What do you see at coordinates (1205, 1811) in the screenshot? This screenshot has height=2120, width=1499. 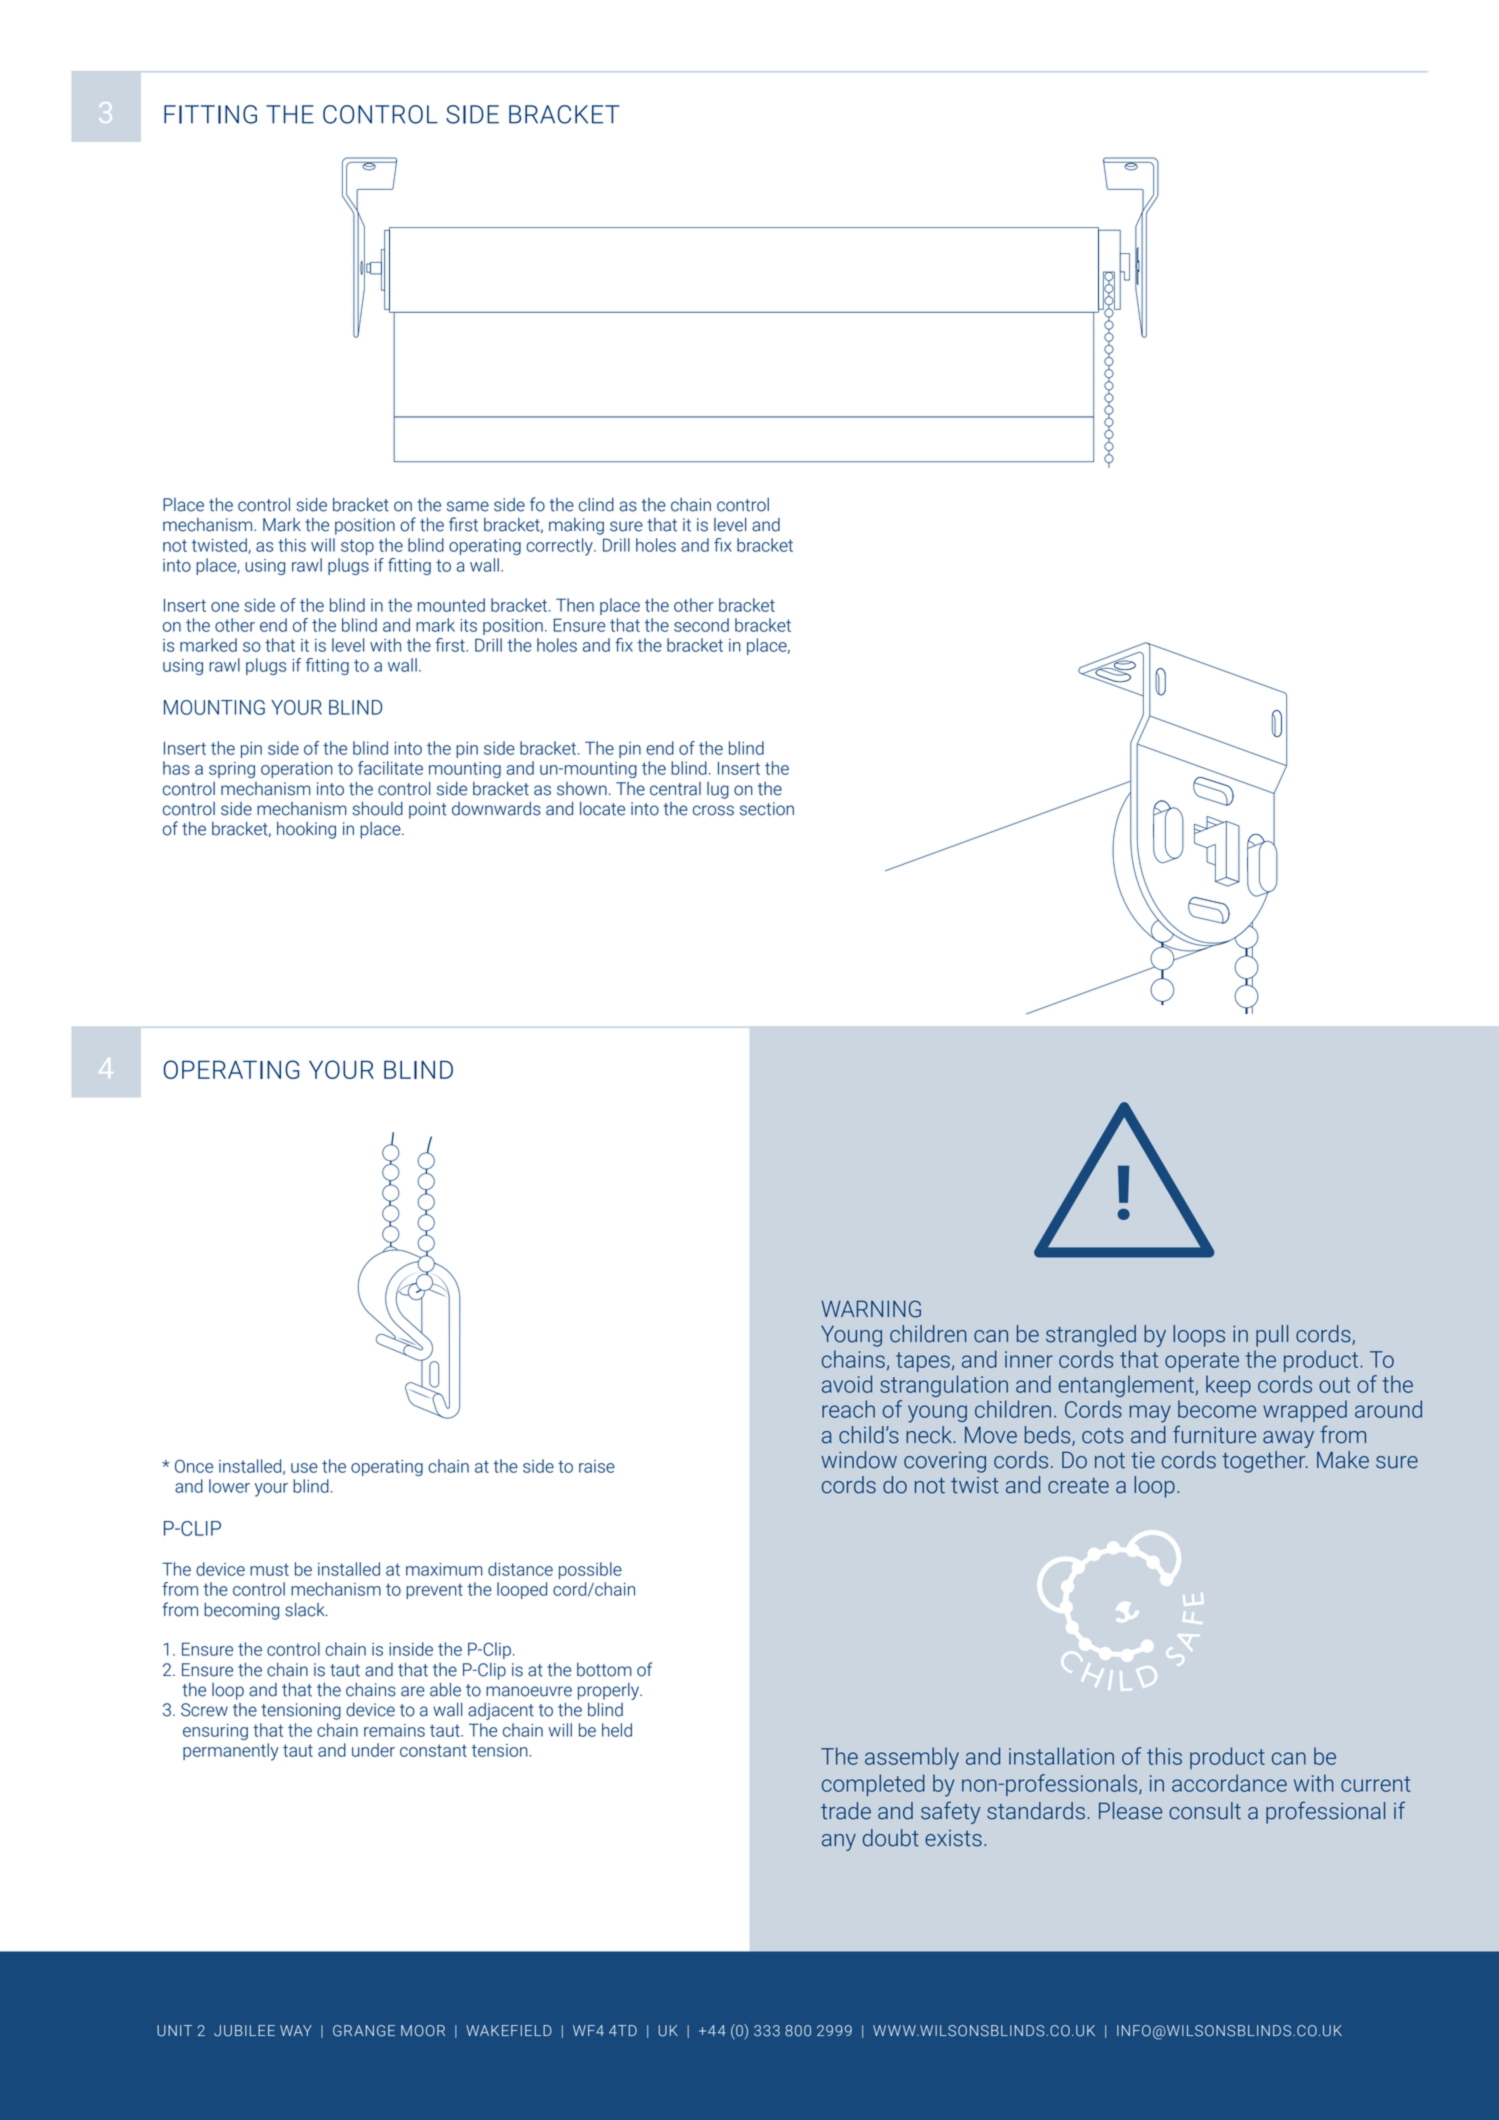 I see `consult` at bounding box center [1205, 1811].
